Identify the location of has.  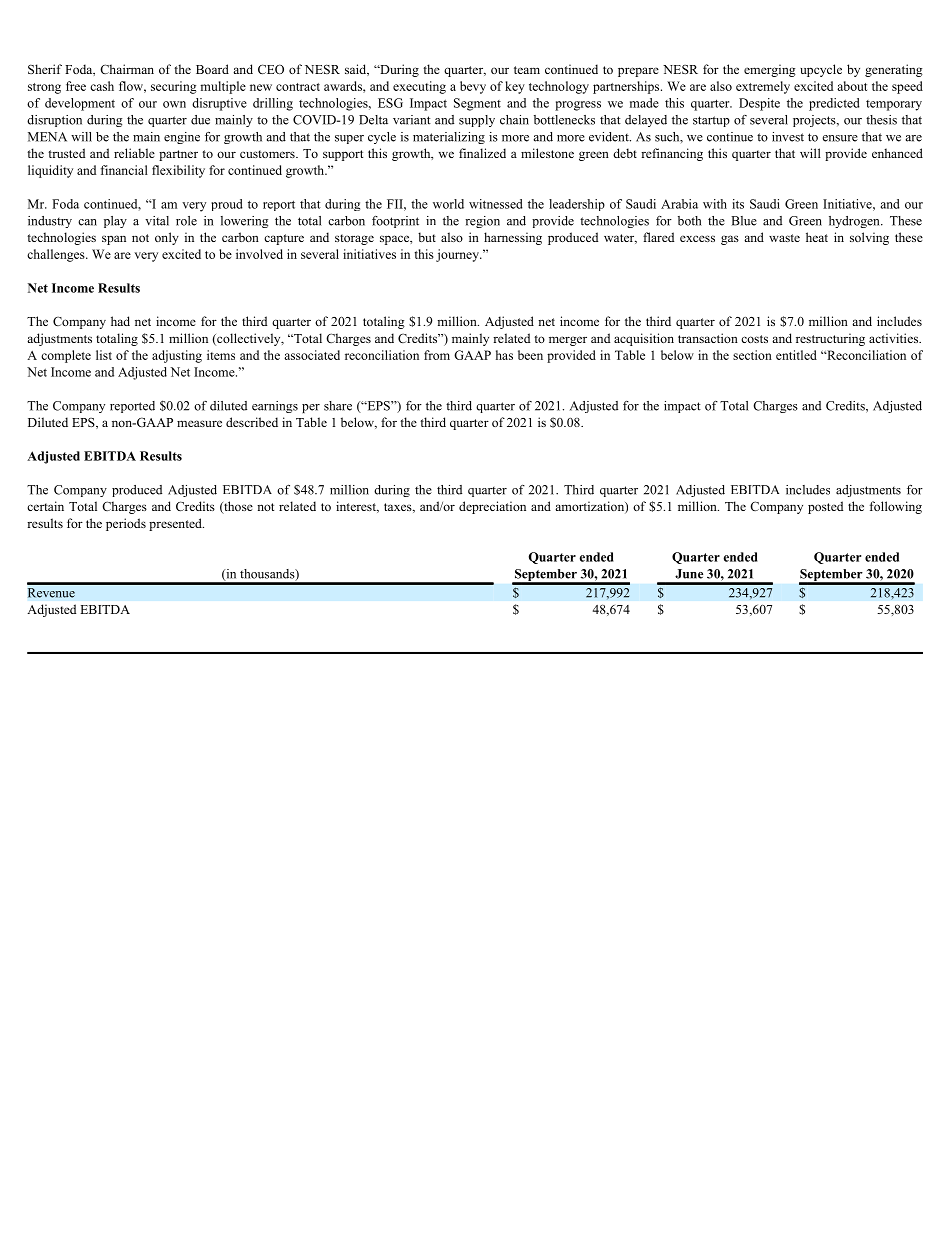
(504, 355).
